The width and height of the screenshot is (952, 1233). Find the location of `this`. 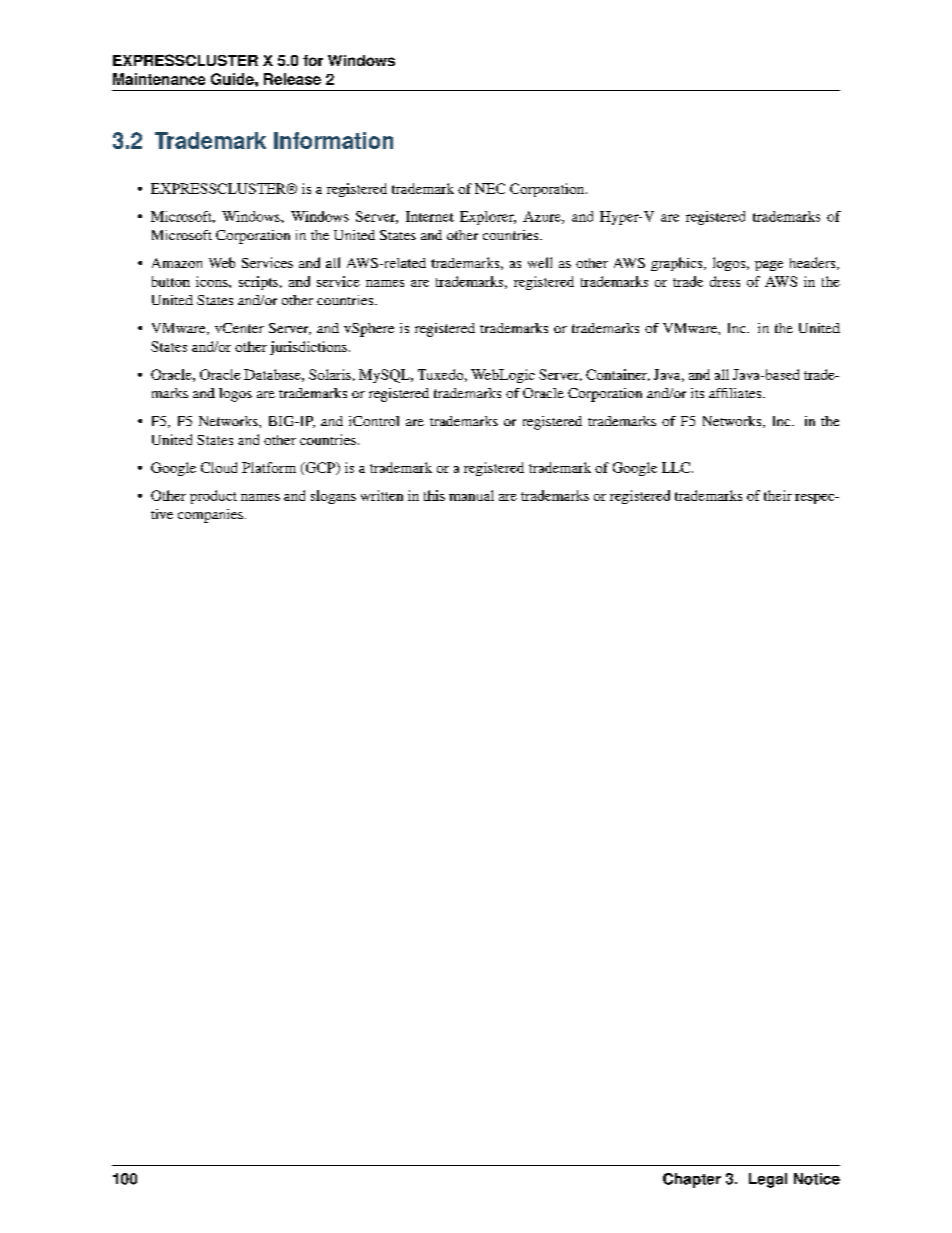

this is located at coordinates (434, 495).
